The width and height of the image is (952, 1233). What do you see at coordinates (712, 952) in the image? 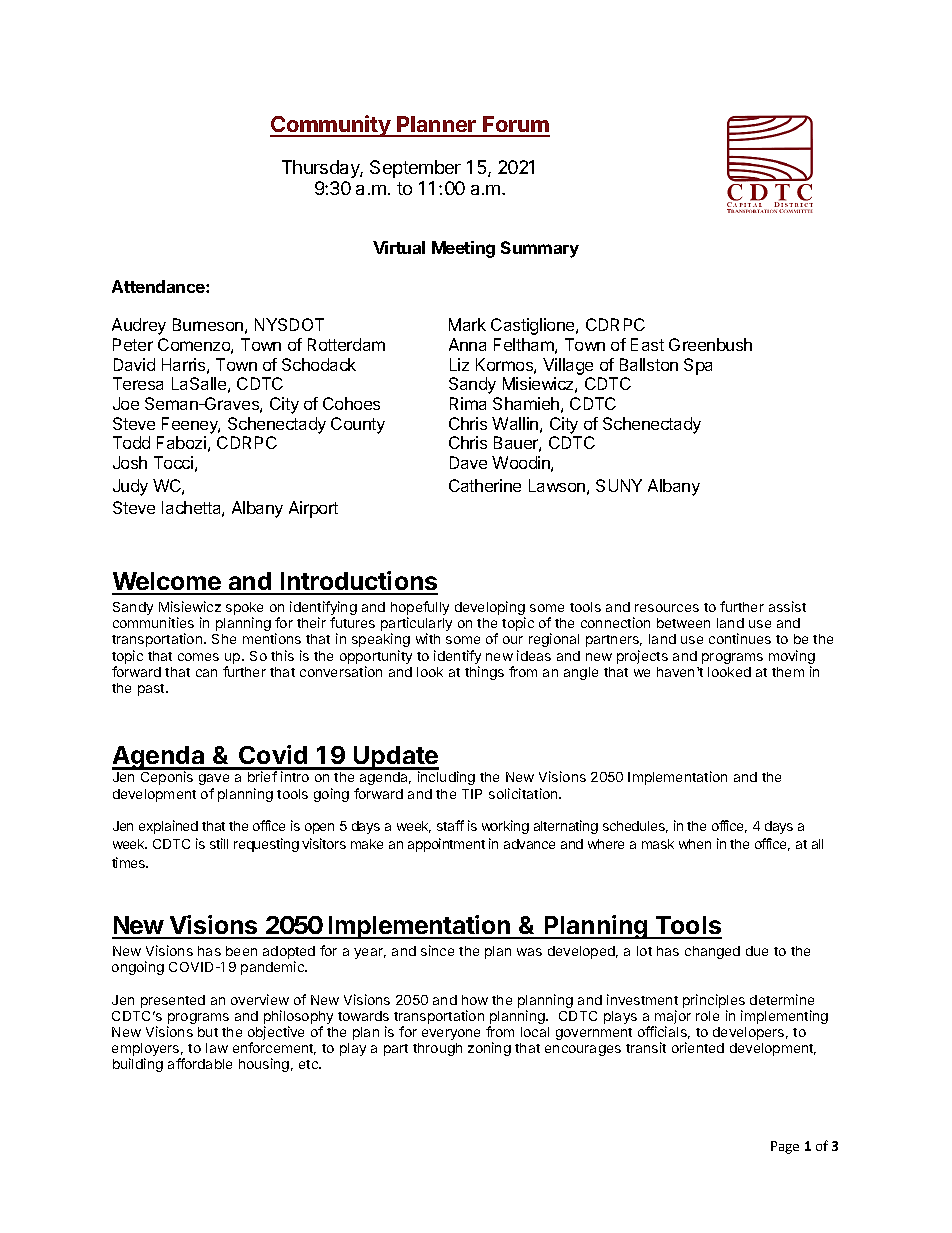
I see `changed` at bounding box center [712, 952].
